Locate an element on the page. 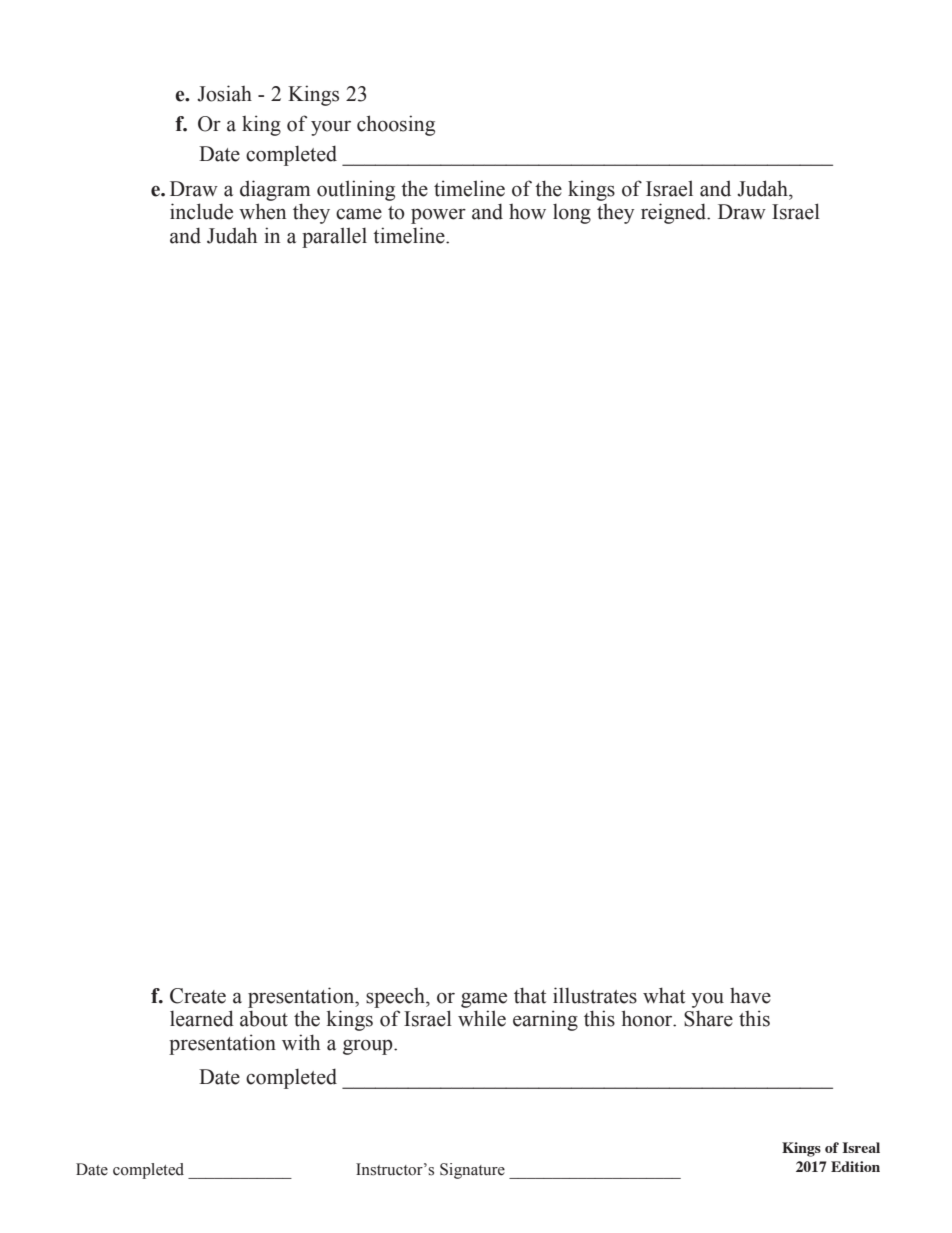 Image resolution: width=952 pixels, height=1233 pixels. how is located at coordinates (527, 212).
